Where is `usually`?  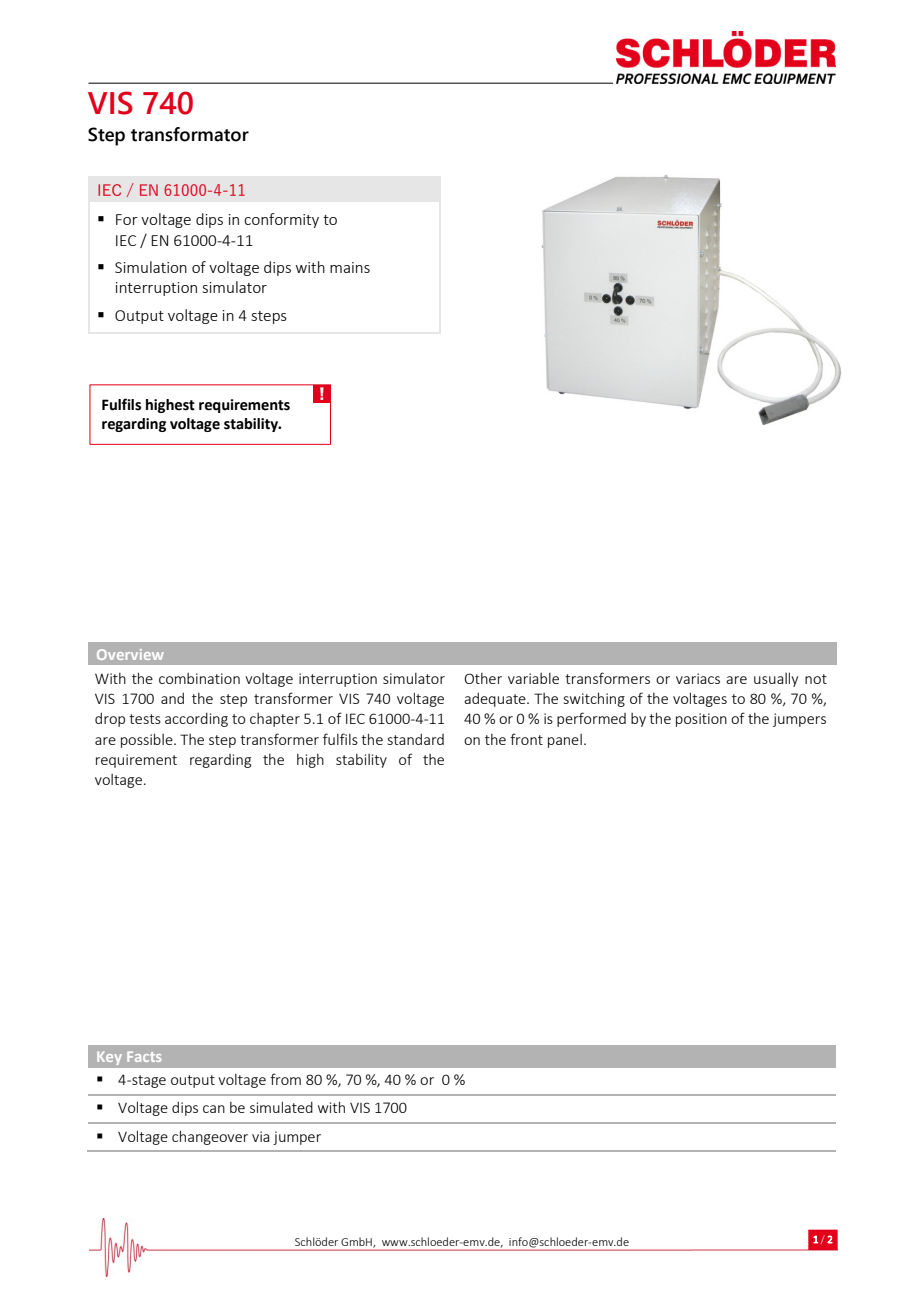
usually is located at coordinates (776, 679).
